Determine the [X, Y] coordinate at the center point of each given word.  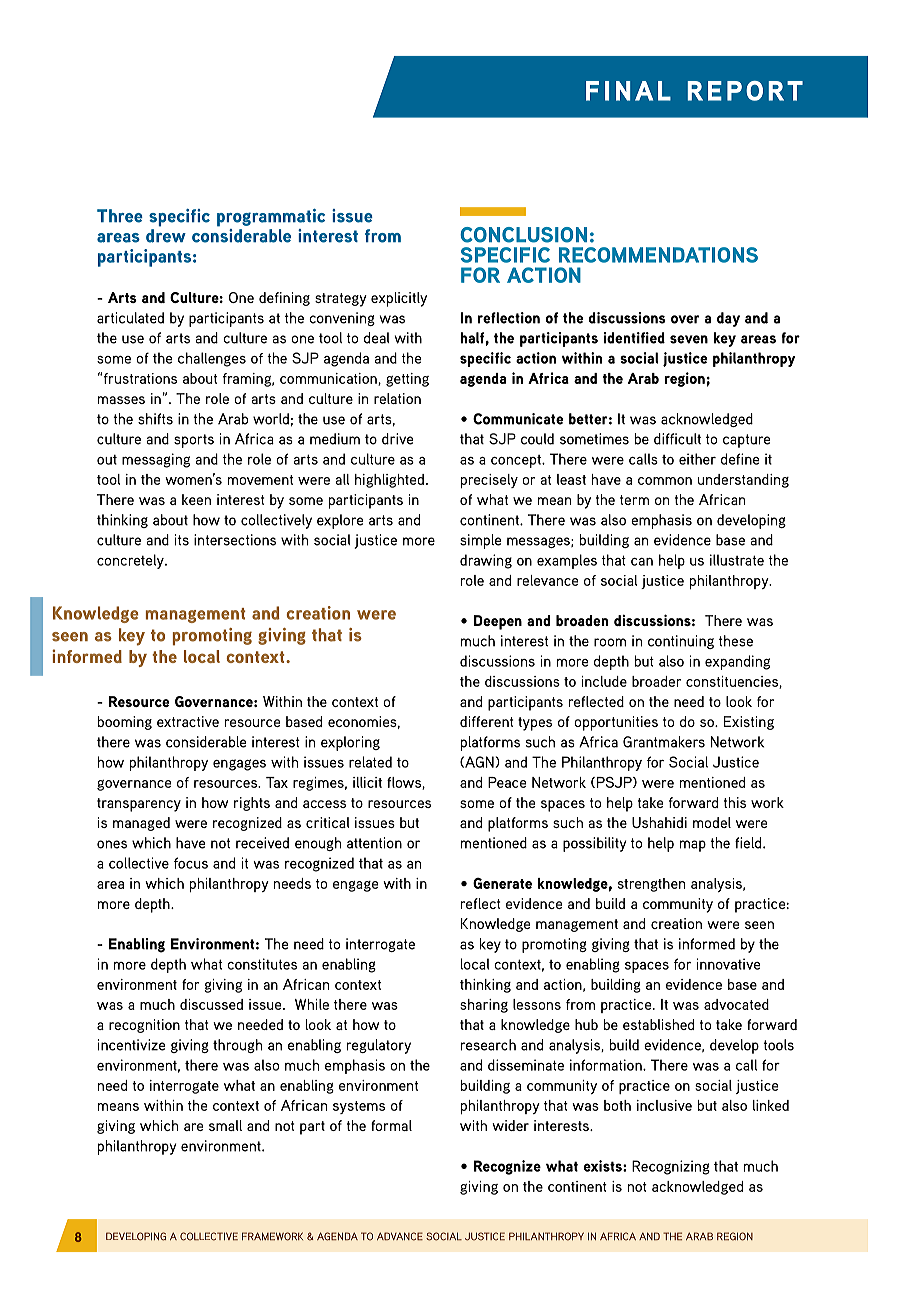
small [225, 1125]
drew [166, 236]
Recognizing [671, 1167]
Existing [749, 723]
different [486, 721]
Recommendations [658, 255]
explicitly [399, 299]
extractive [188, 721]
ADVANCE [400, 1236]
